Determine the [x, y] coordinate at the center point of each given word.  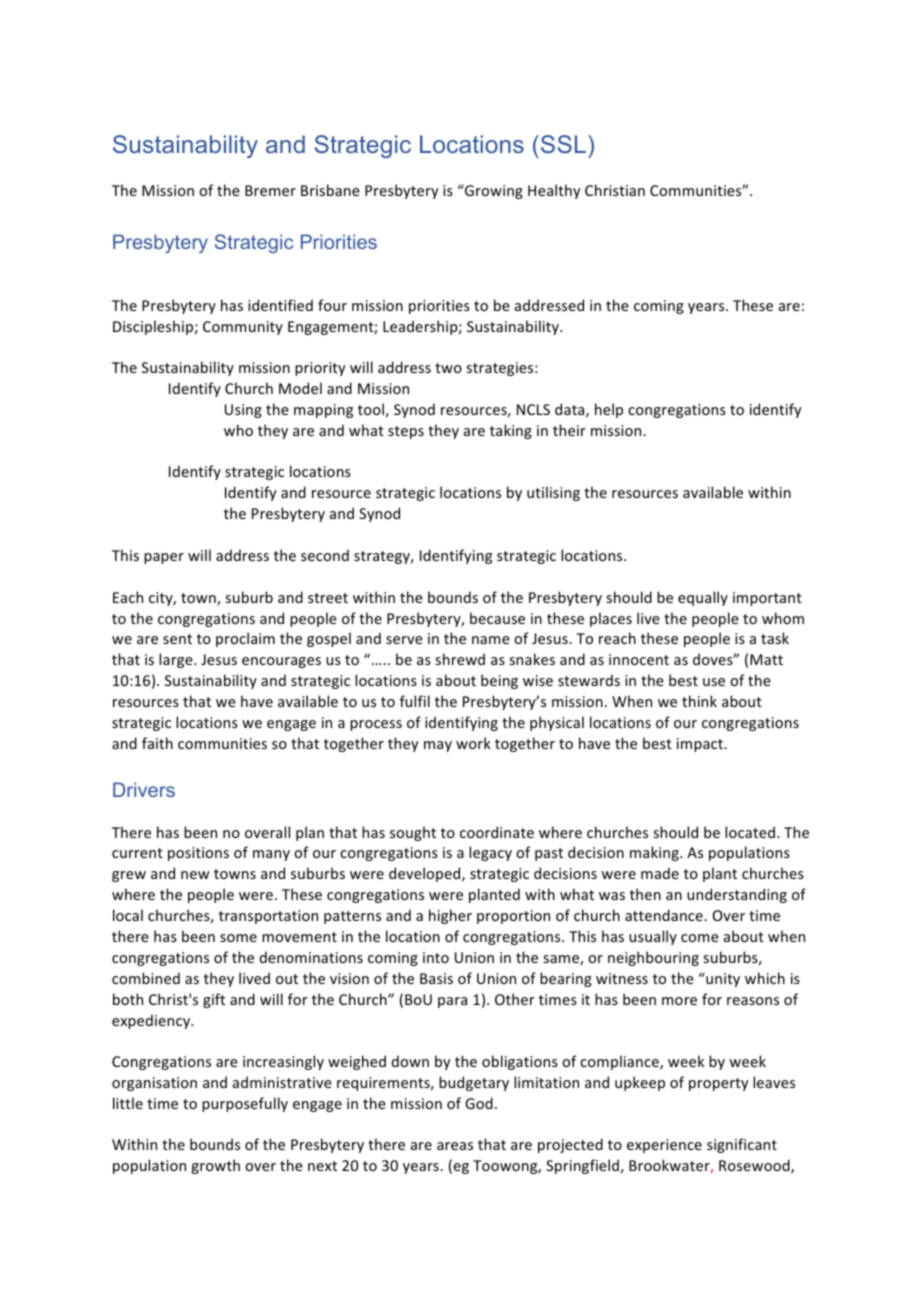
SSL [563, 144]
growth [215, 1166]
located [750, 832]
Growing [493, 191]
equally [703, 598]
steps [406, 432]
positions [198, 854]
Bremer [270, 190]
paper [164, 558]
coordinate [497, 832]
